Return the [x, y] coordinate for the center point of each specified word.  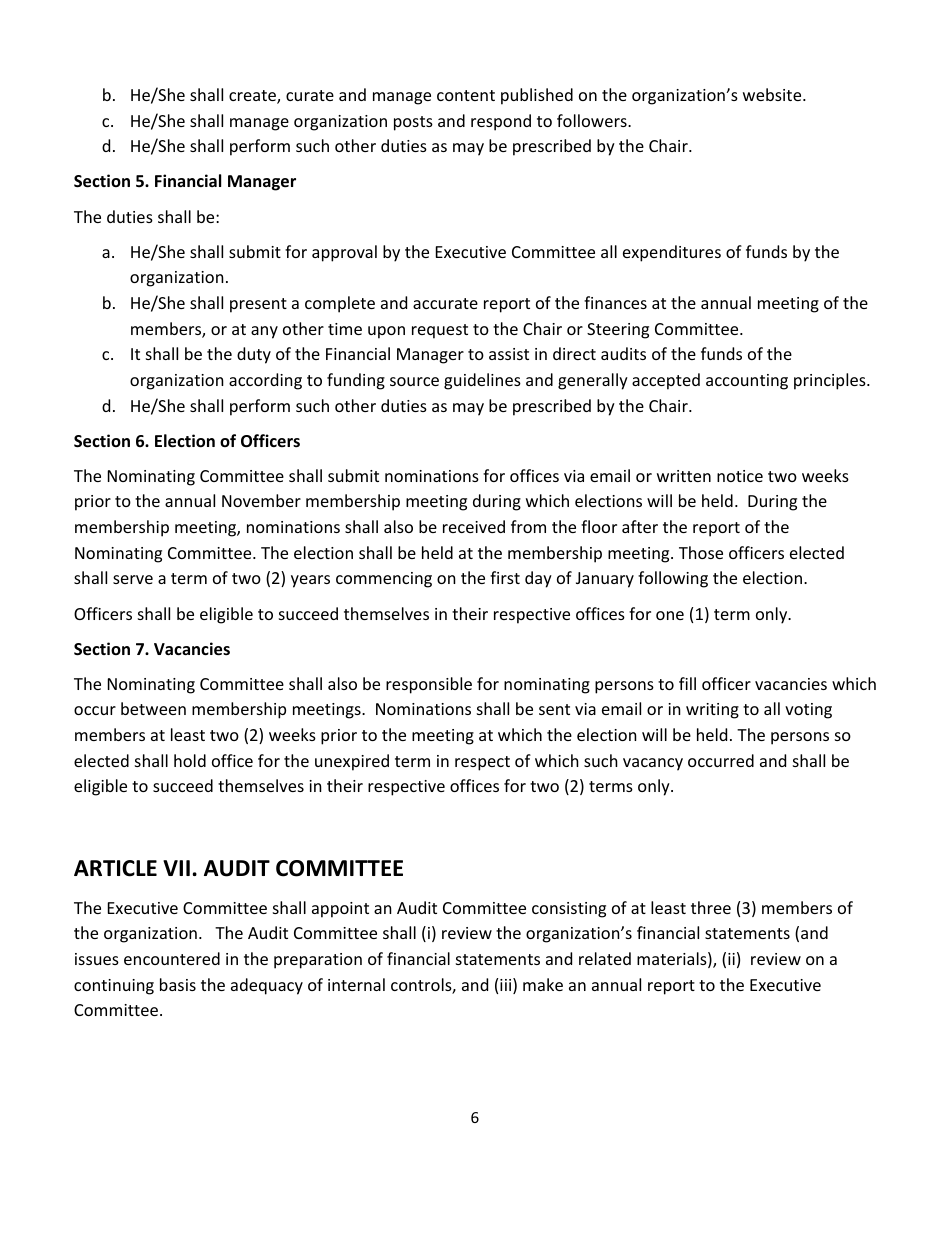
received [474, 526]
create [253, 97]
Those [701, 552]
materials [672, 958]
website [772, 94]
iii [505, 985]
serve [133, 579]
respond [501, 122]
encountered [172, 958]
